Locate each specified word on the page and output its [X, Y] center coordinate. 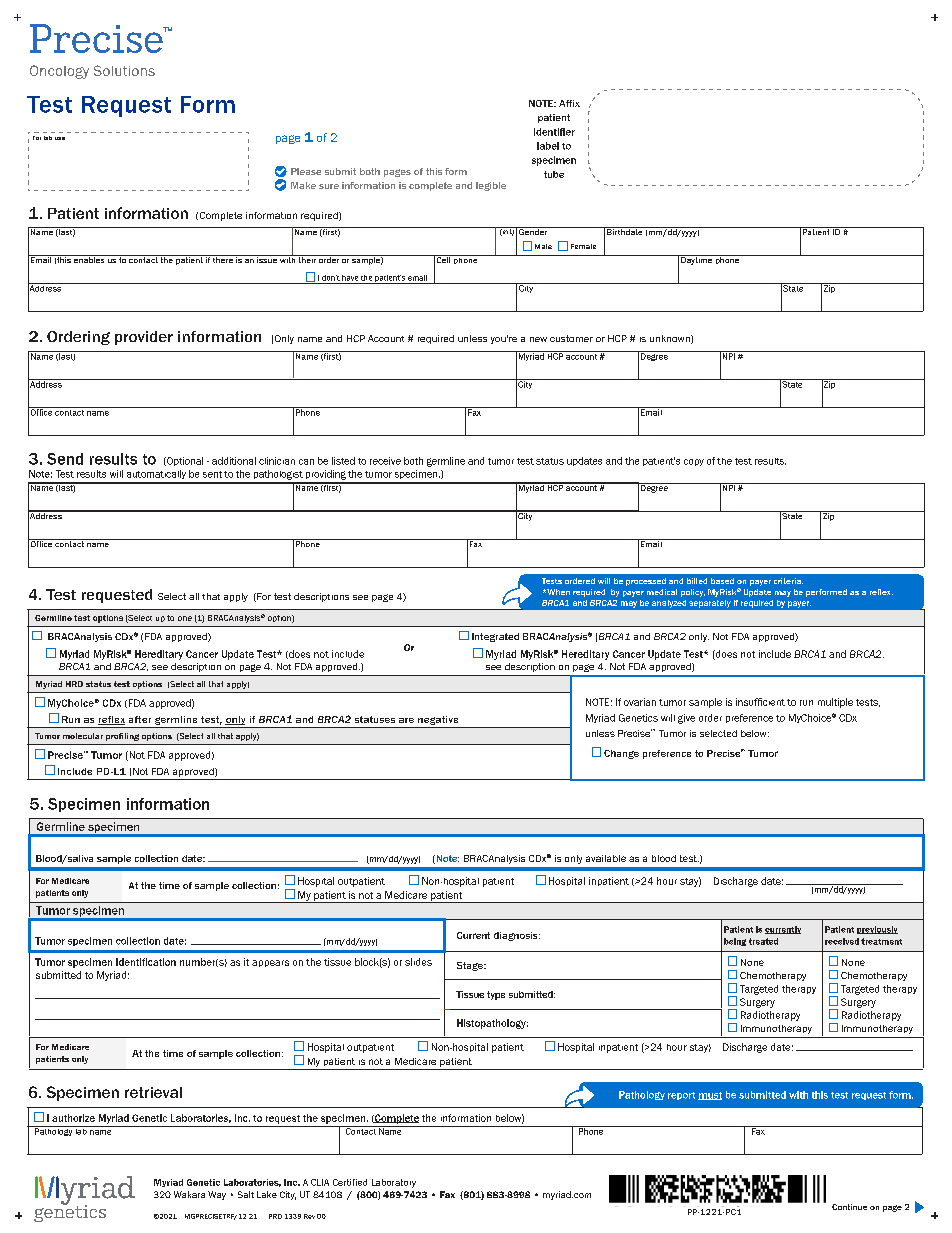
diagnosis [517, 936]
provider [144, 338]
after [140, 719]
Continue [849, 1207]
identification [146, 962]
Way [217, 1195]
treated [763, 941]
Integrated [495, 637]
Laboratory [394, 1183]
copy [694, 462]
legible [491, 186]
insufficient [760, 702]
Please [306, 171]
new [538, 339]
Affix [569, 103]
